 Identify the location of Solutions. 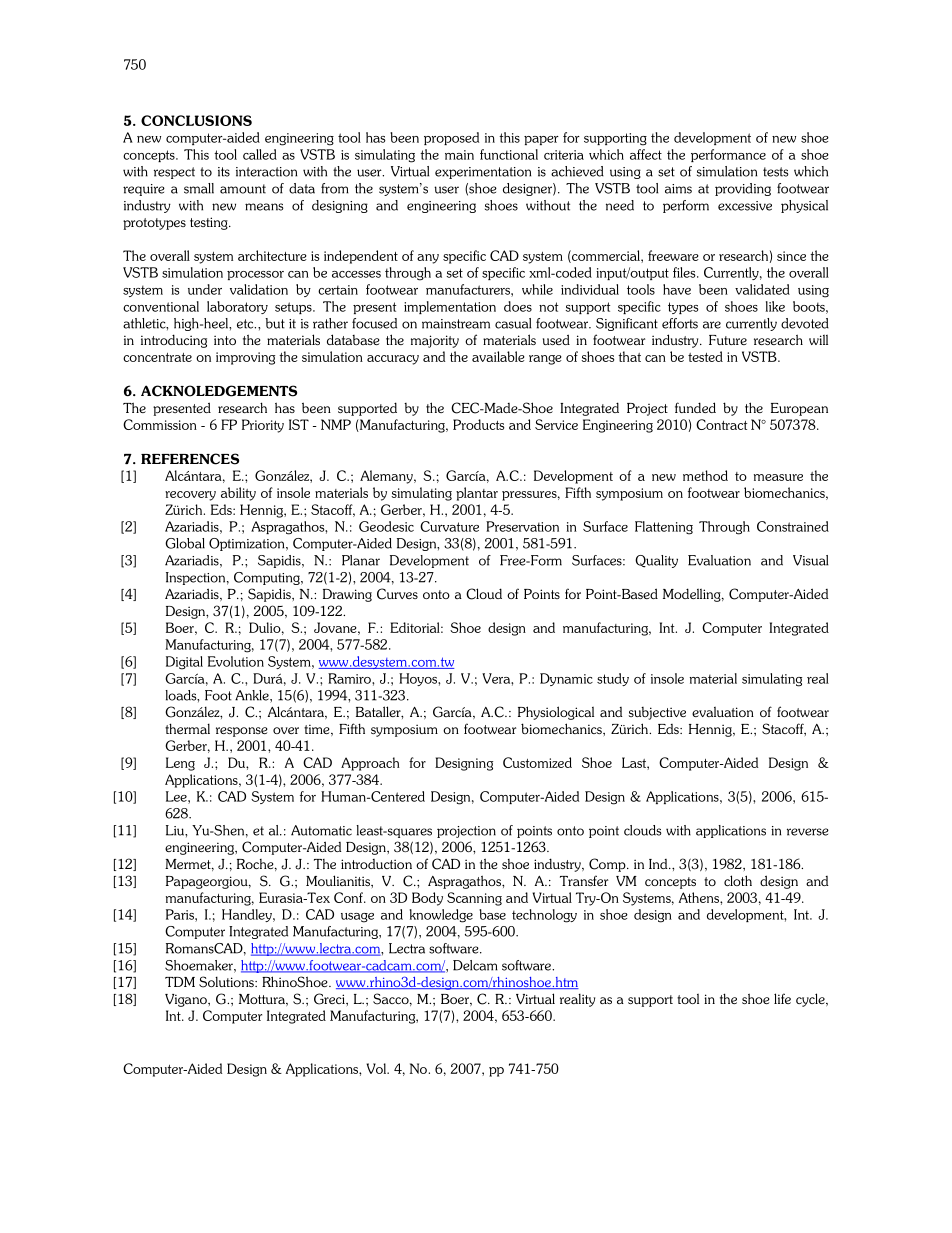
(227, 982).
